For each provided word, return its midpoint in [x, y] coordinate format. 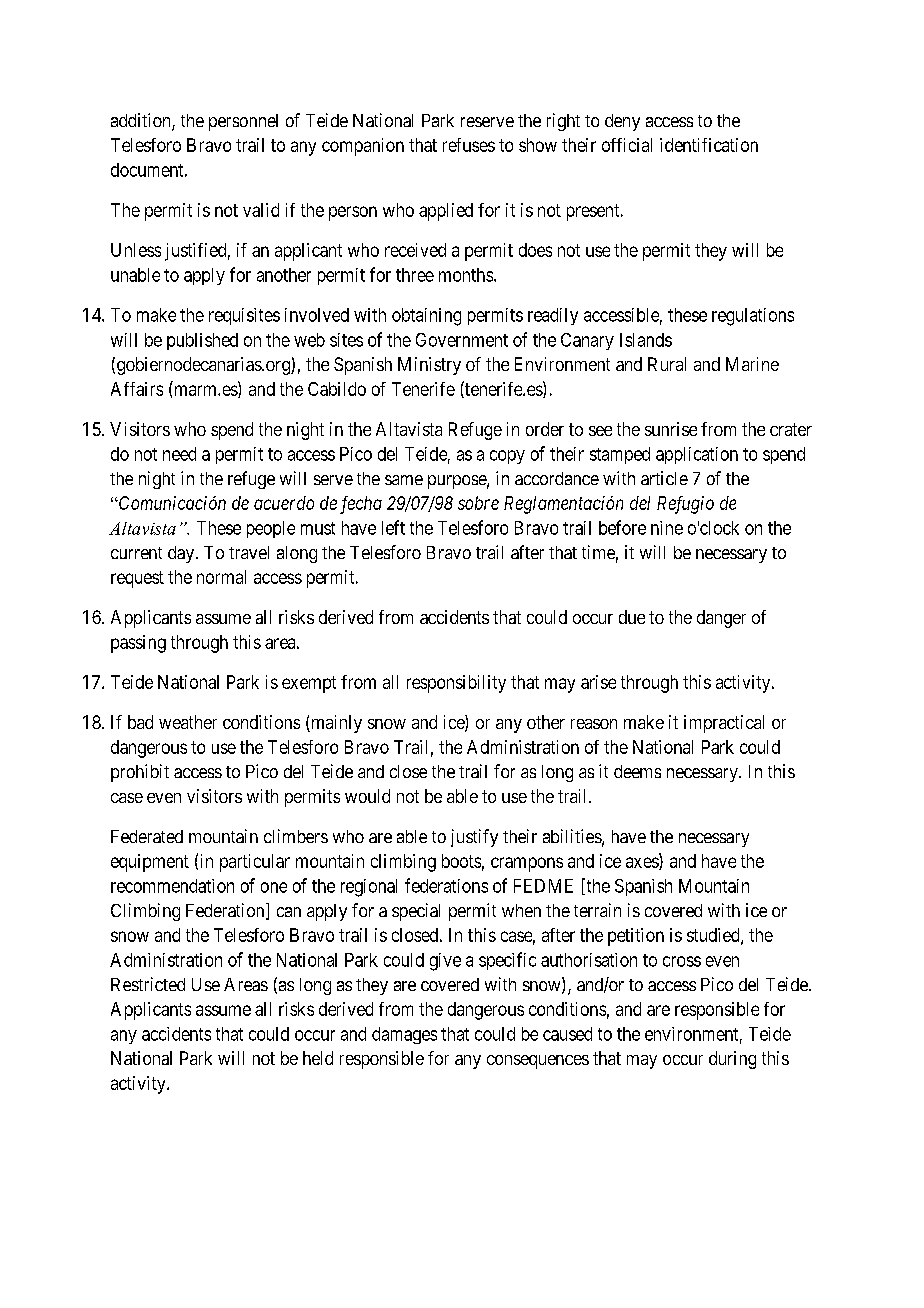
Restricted [148, 984]
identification [709, 145]
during [732, 1060]
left [393, 527]
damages [404, 1035]
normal [221, 577]
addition [142, 121]
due [632, 617]
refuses [469, 145]
